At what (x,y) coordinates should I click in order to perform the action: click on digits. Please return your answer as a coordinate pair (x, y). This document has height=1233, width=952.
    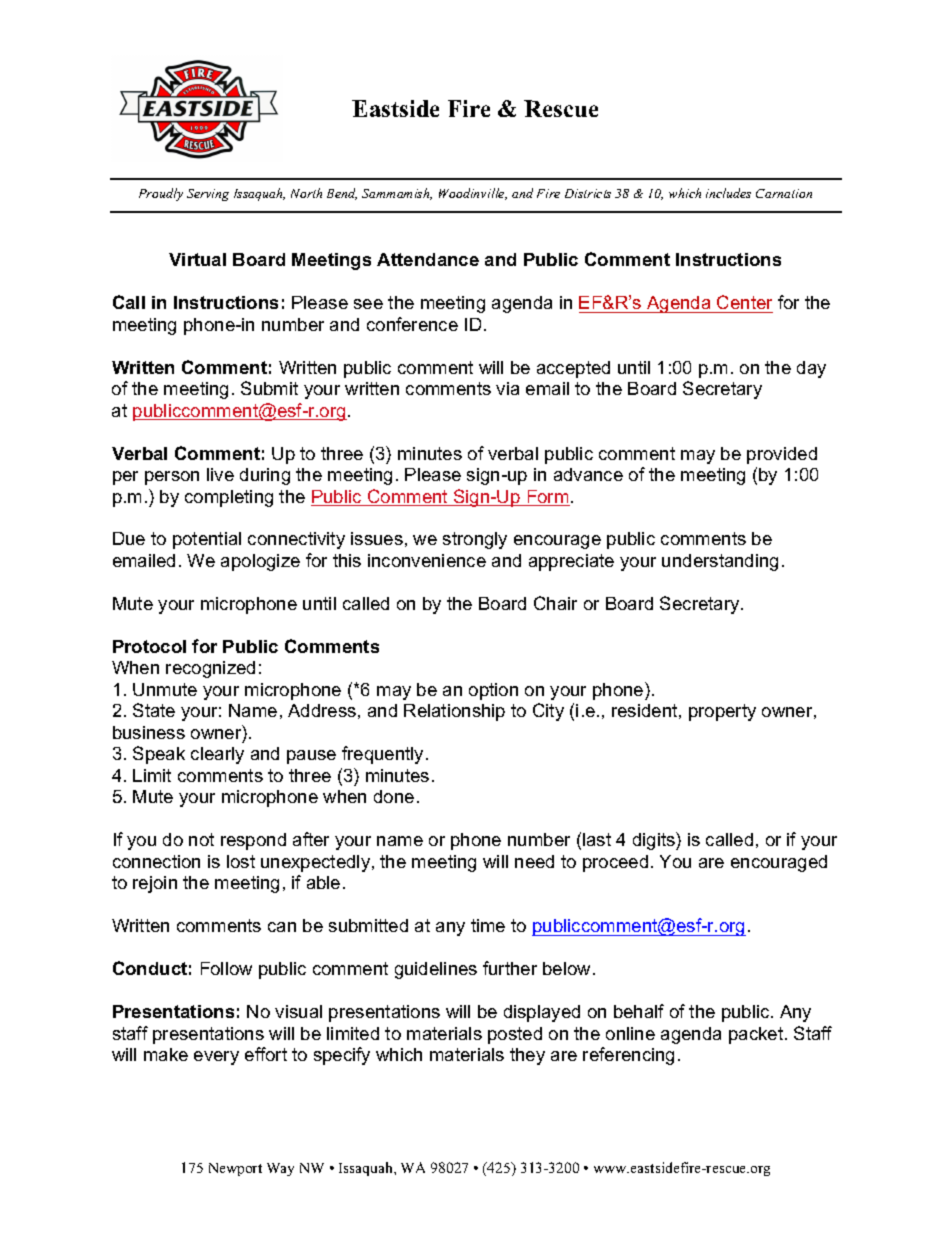
    Looking at the image, I should click on (655, 841).
